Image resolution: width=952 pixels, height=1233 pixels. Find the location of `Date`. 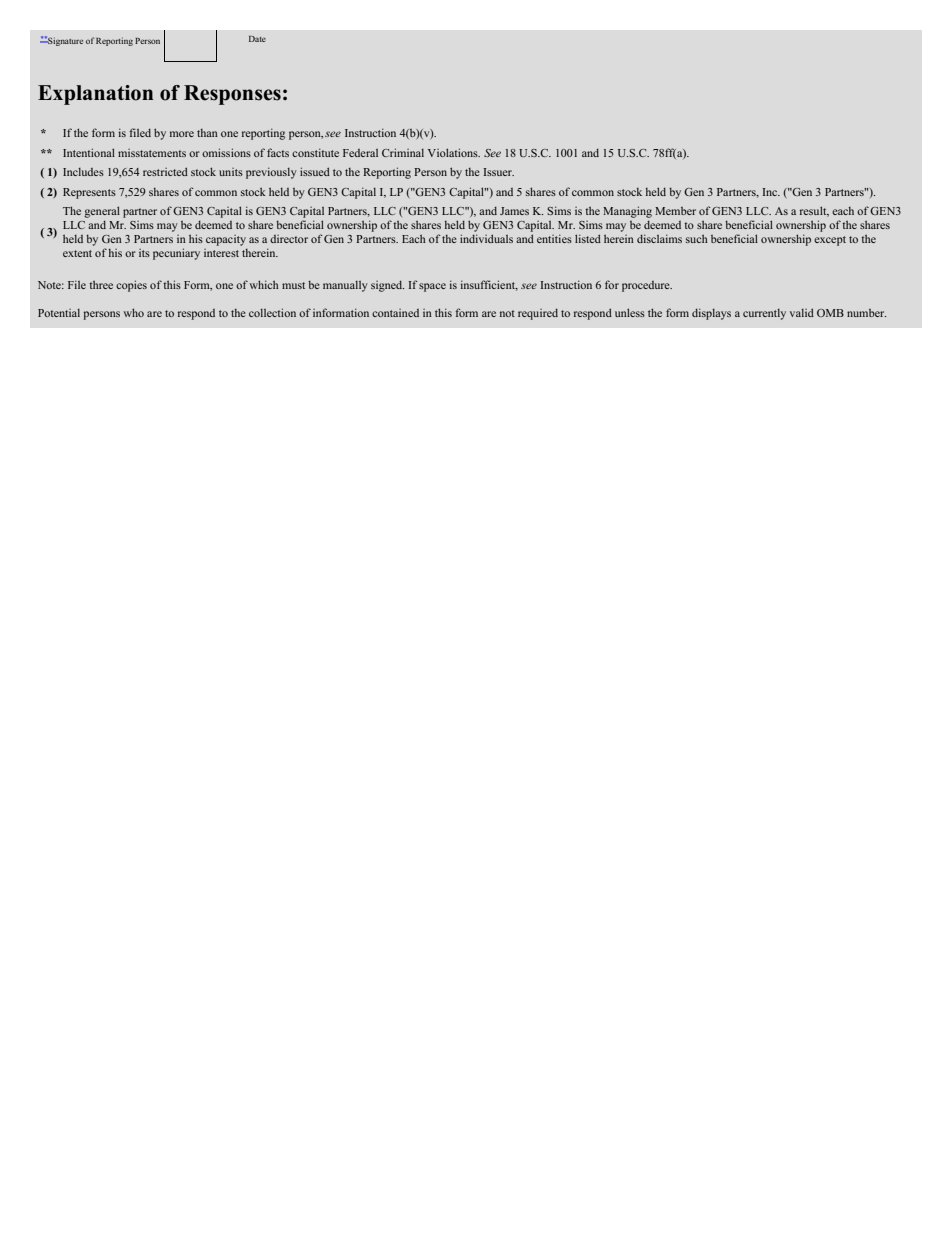

Date is located at coordinates (257, 39).
